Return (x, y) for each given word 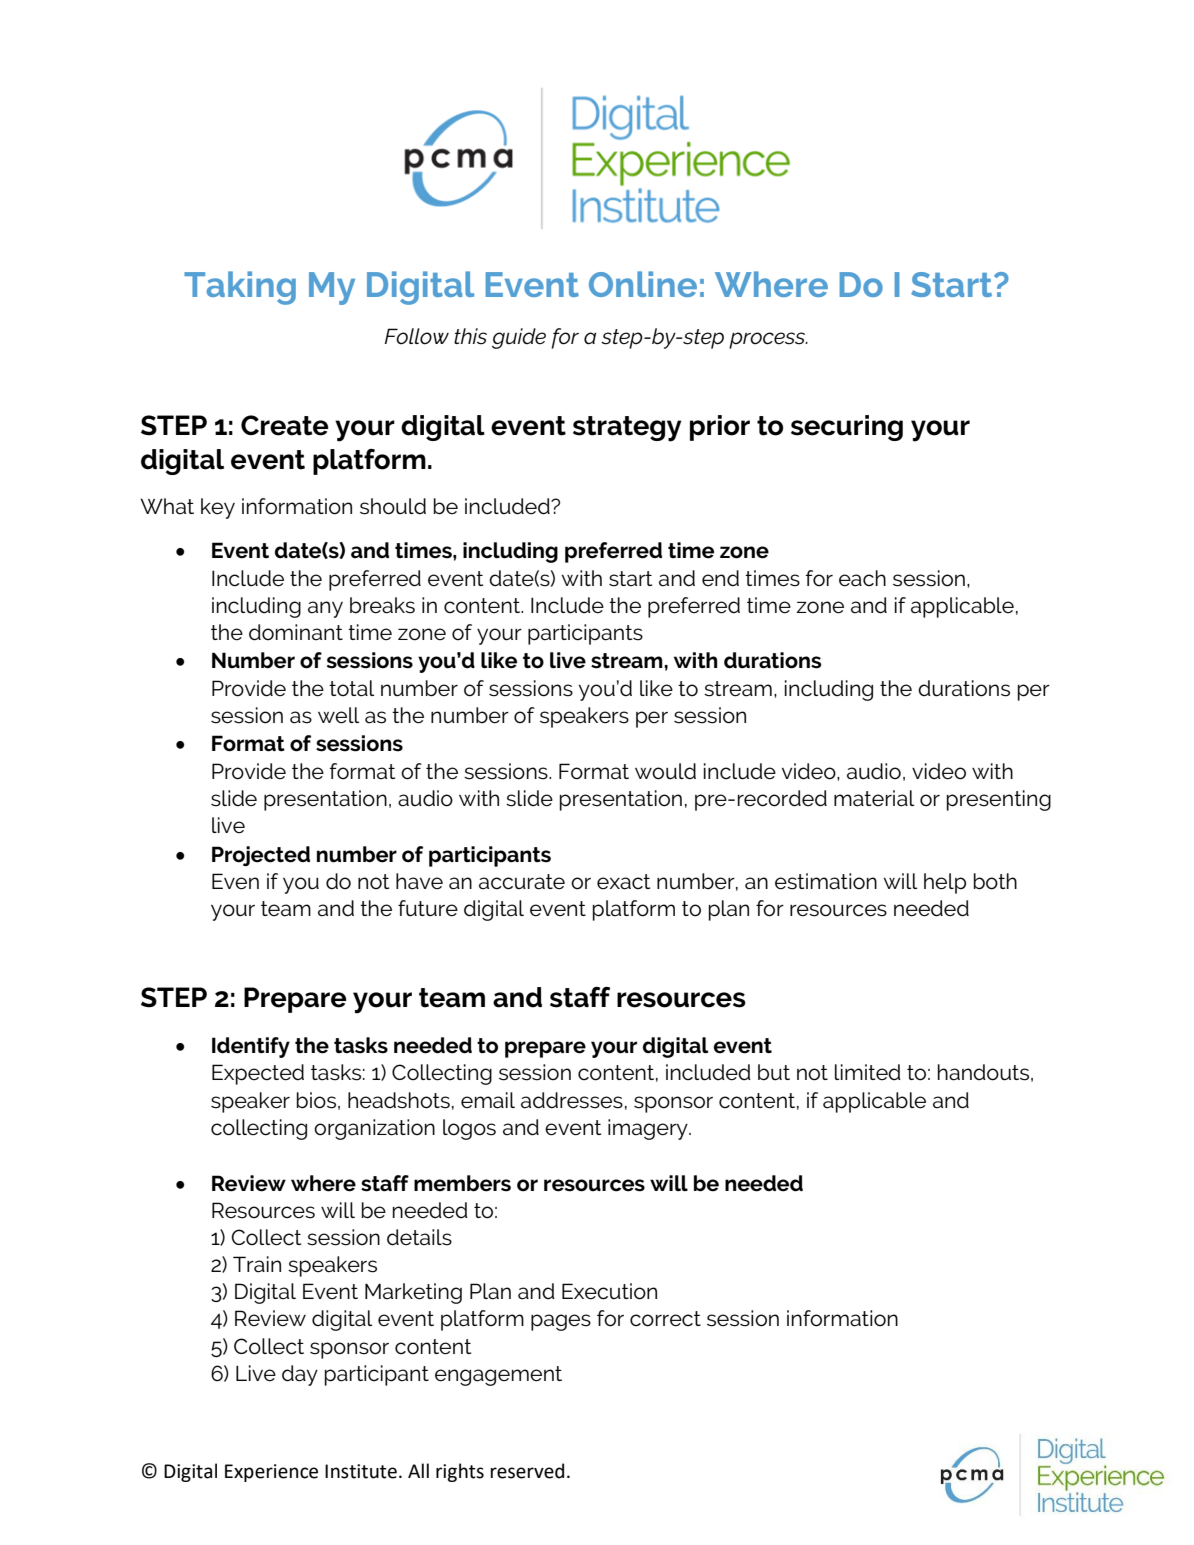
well (338, 715)
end (720, 578)
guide (519, 338)
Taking (240, 288)
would (665, 771)
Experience (271, 1473)
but (774, 1072)
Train (257, 1264)
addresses (572, 1100)
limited (868, 1072)
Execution (609, 1291)
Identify (251, 1047)
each (862, 578)
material (874, 798)
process (768, 340)
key (218, 508)
